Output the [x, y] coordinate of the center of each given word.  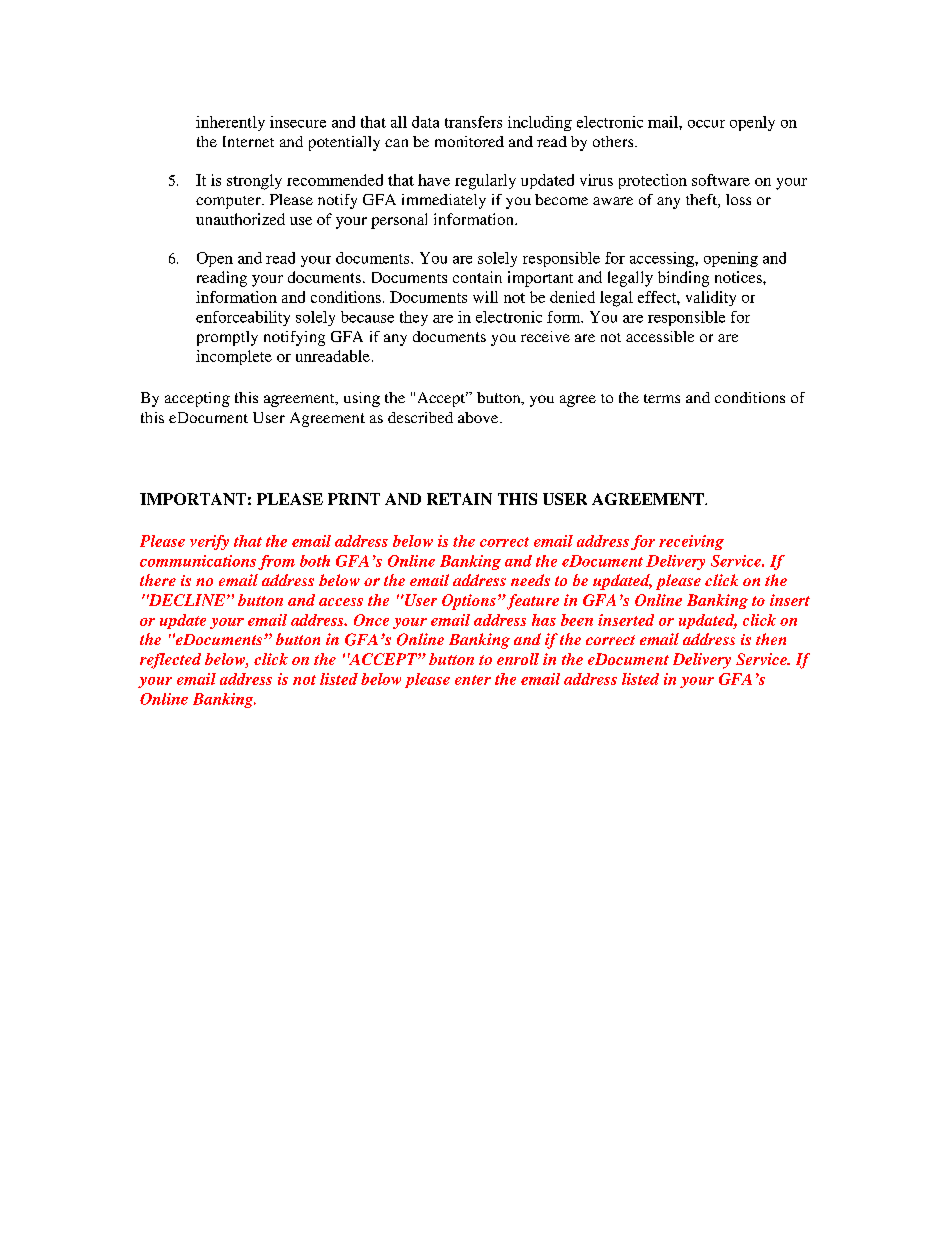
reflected [170, 661]
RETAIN [459, 499]
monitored [469, 141]
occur [706, 124]
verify [209, 542]
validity [711, 298]
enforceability [243, 318]
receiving [691, 542]
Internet [248, 141]
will [485, 297]
